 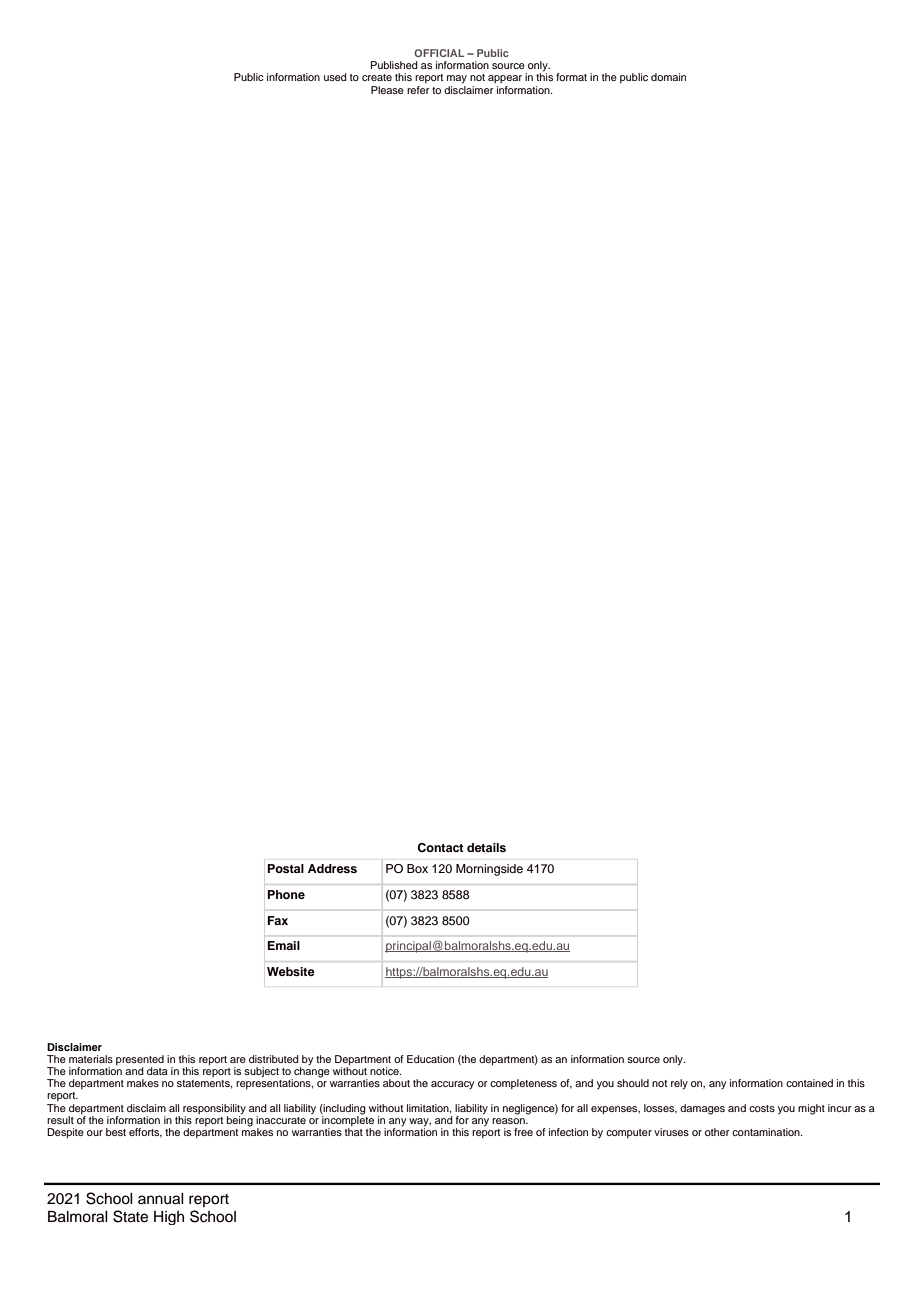 I want to click on Postal, so click(x=286, y=868).
